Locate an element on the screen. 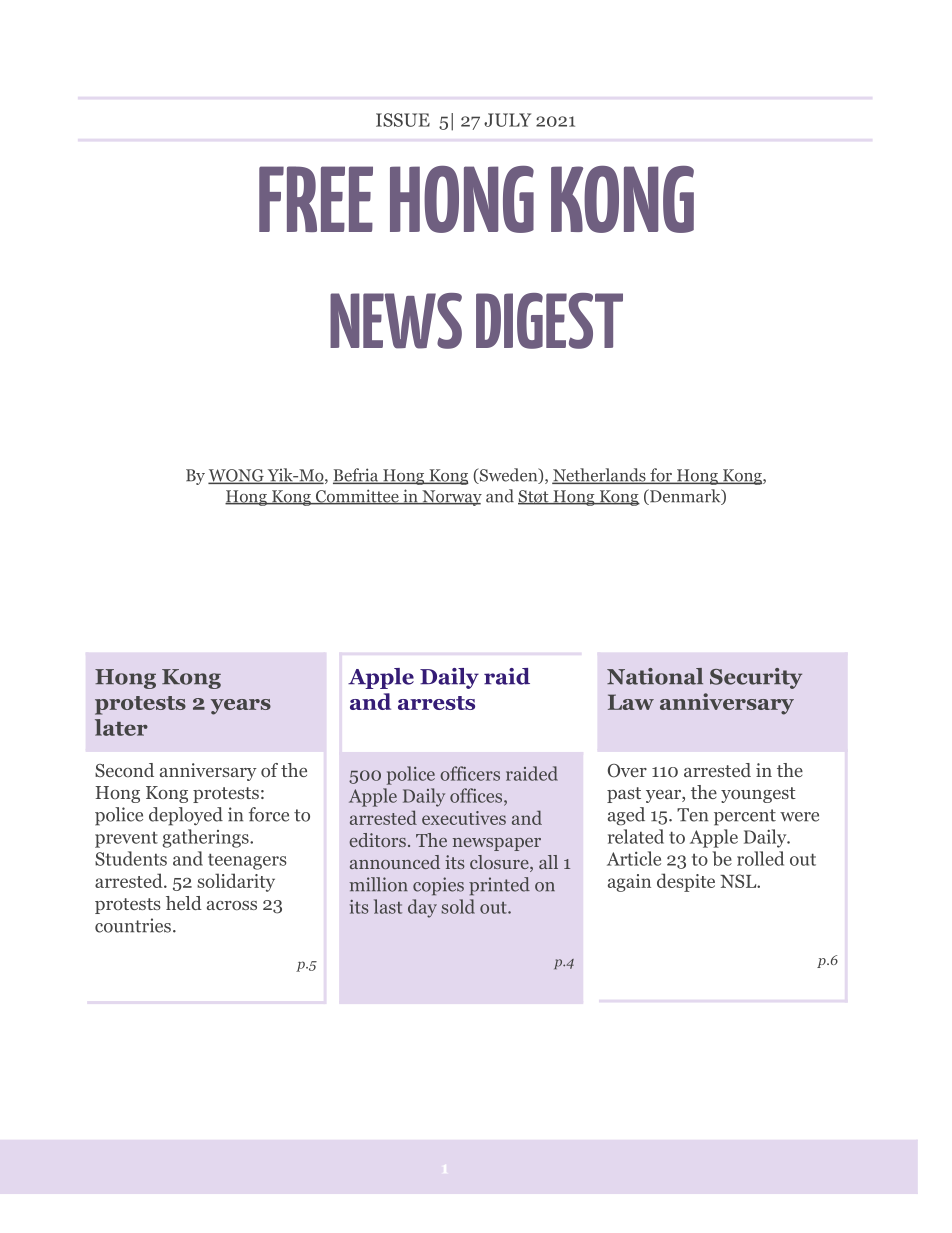 Image resolution: width=952 pixels, height=1233 pixels. held is located at coordinates (184, 903).
